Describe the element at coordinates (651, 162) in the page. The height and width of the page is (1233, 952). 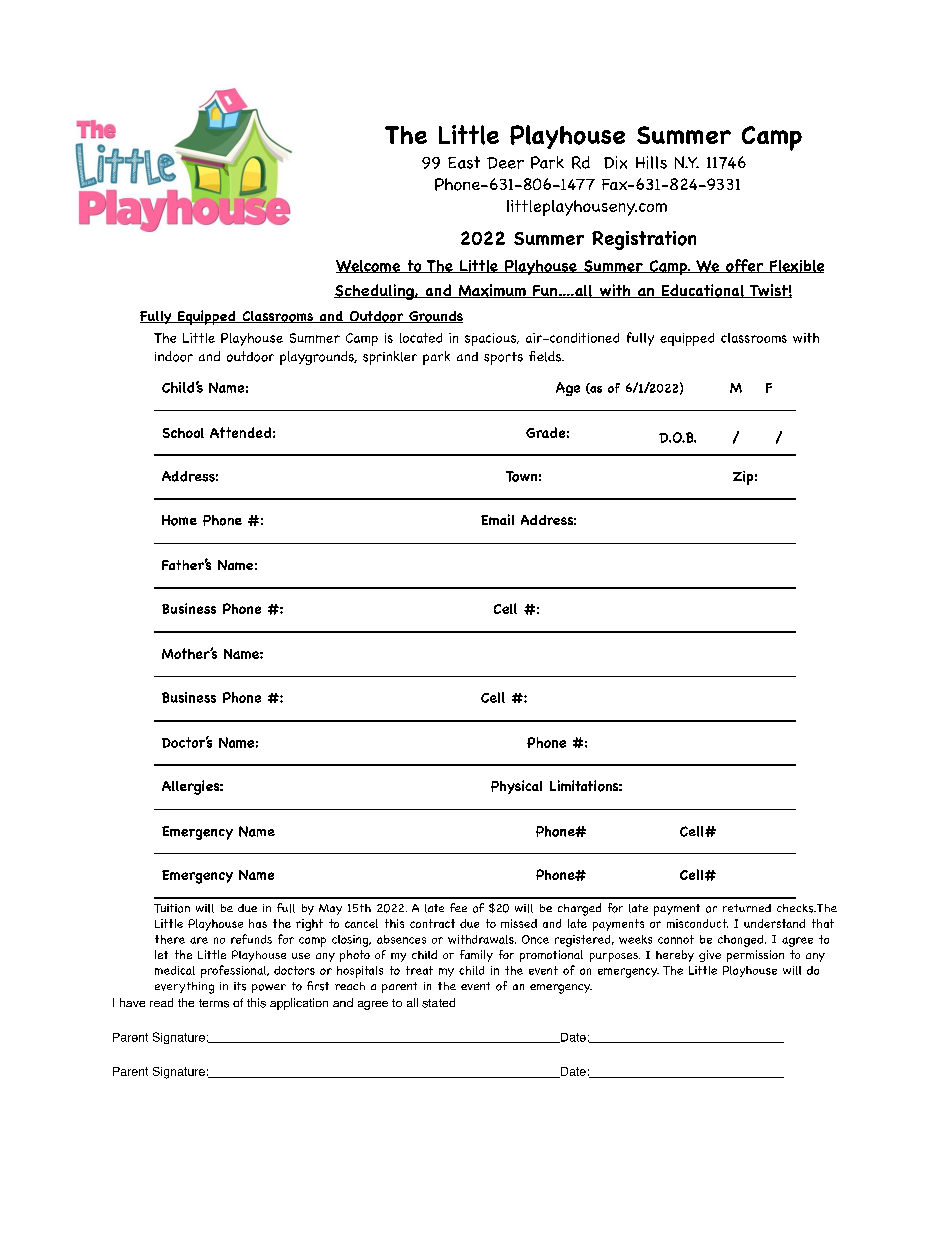
I see `Hills` at that location.
